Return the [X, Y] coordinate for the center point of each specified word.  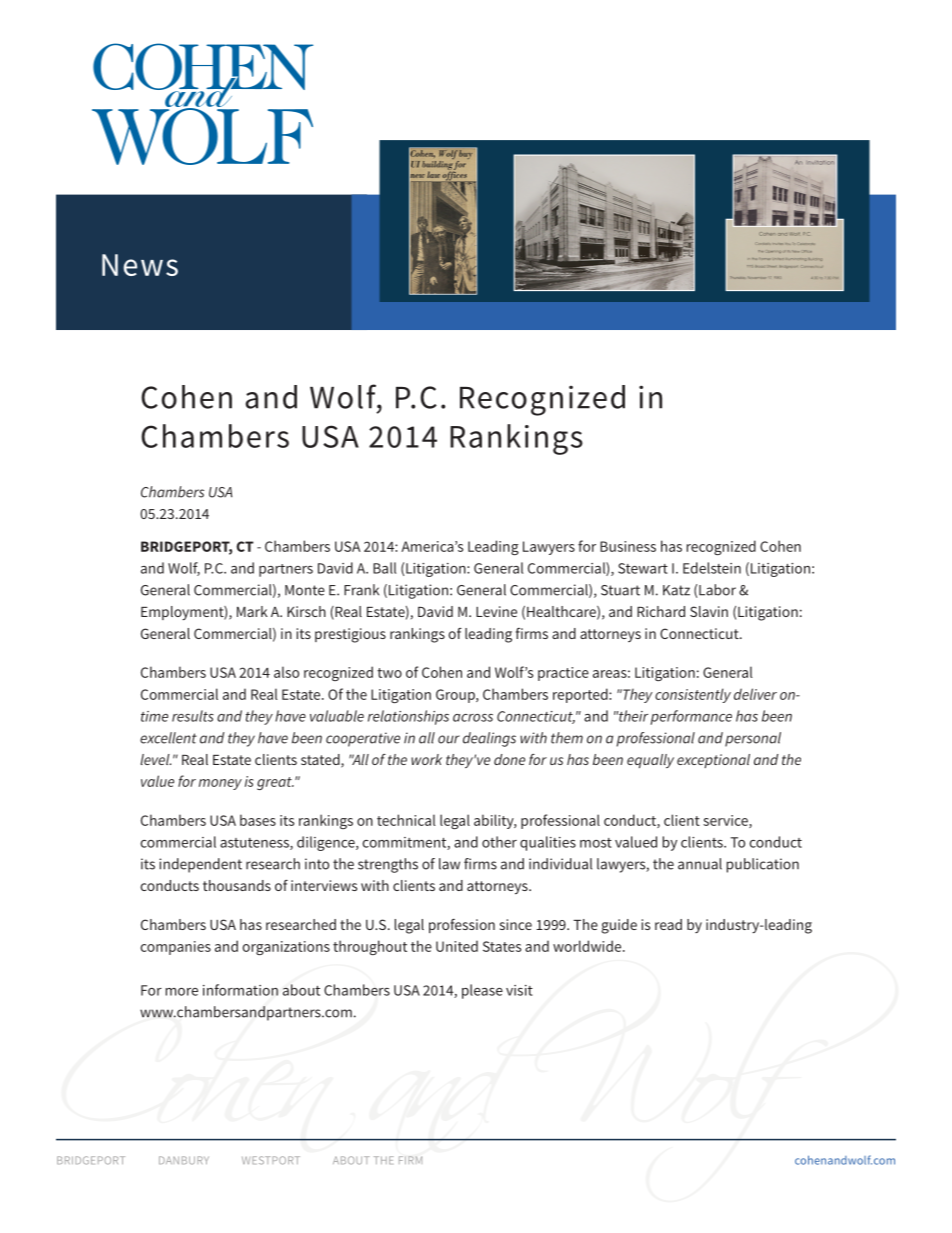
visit [519, 990]
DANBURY [184, 1160]
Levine [496, 611]
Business [628, 546]
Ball [384, 568]
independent [200, 865]
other [499, 842]
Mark [252, 611]
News [140, 265]
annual [700, 864]
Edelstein [712, 568]
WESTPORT [271, 1160]
